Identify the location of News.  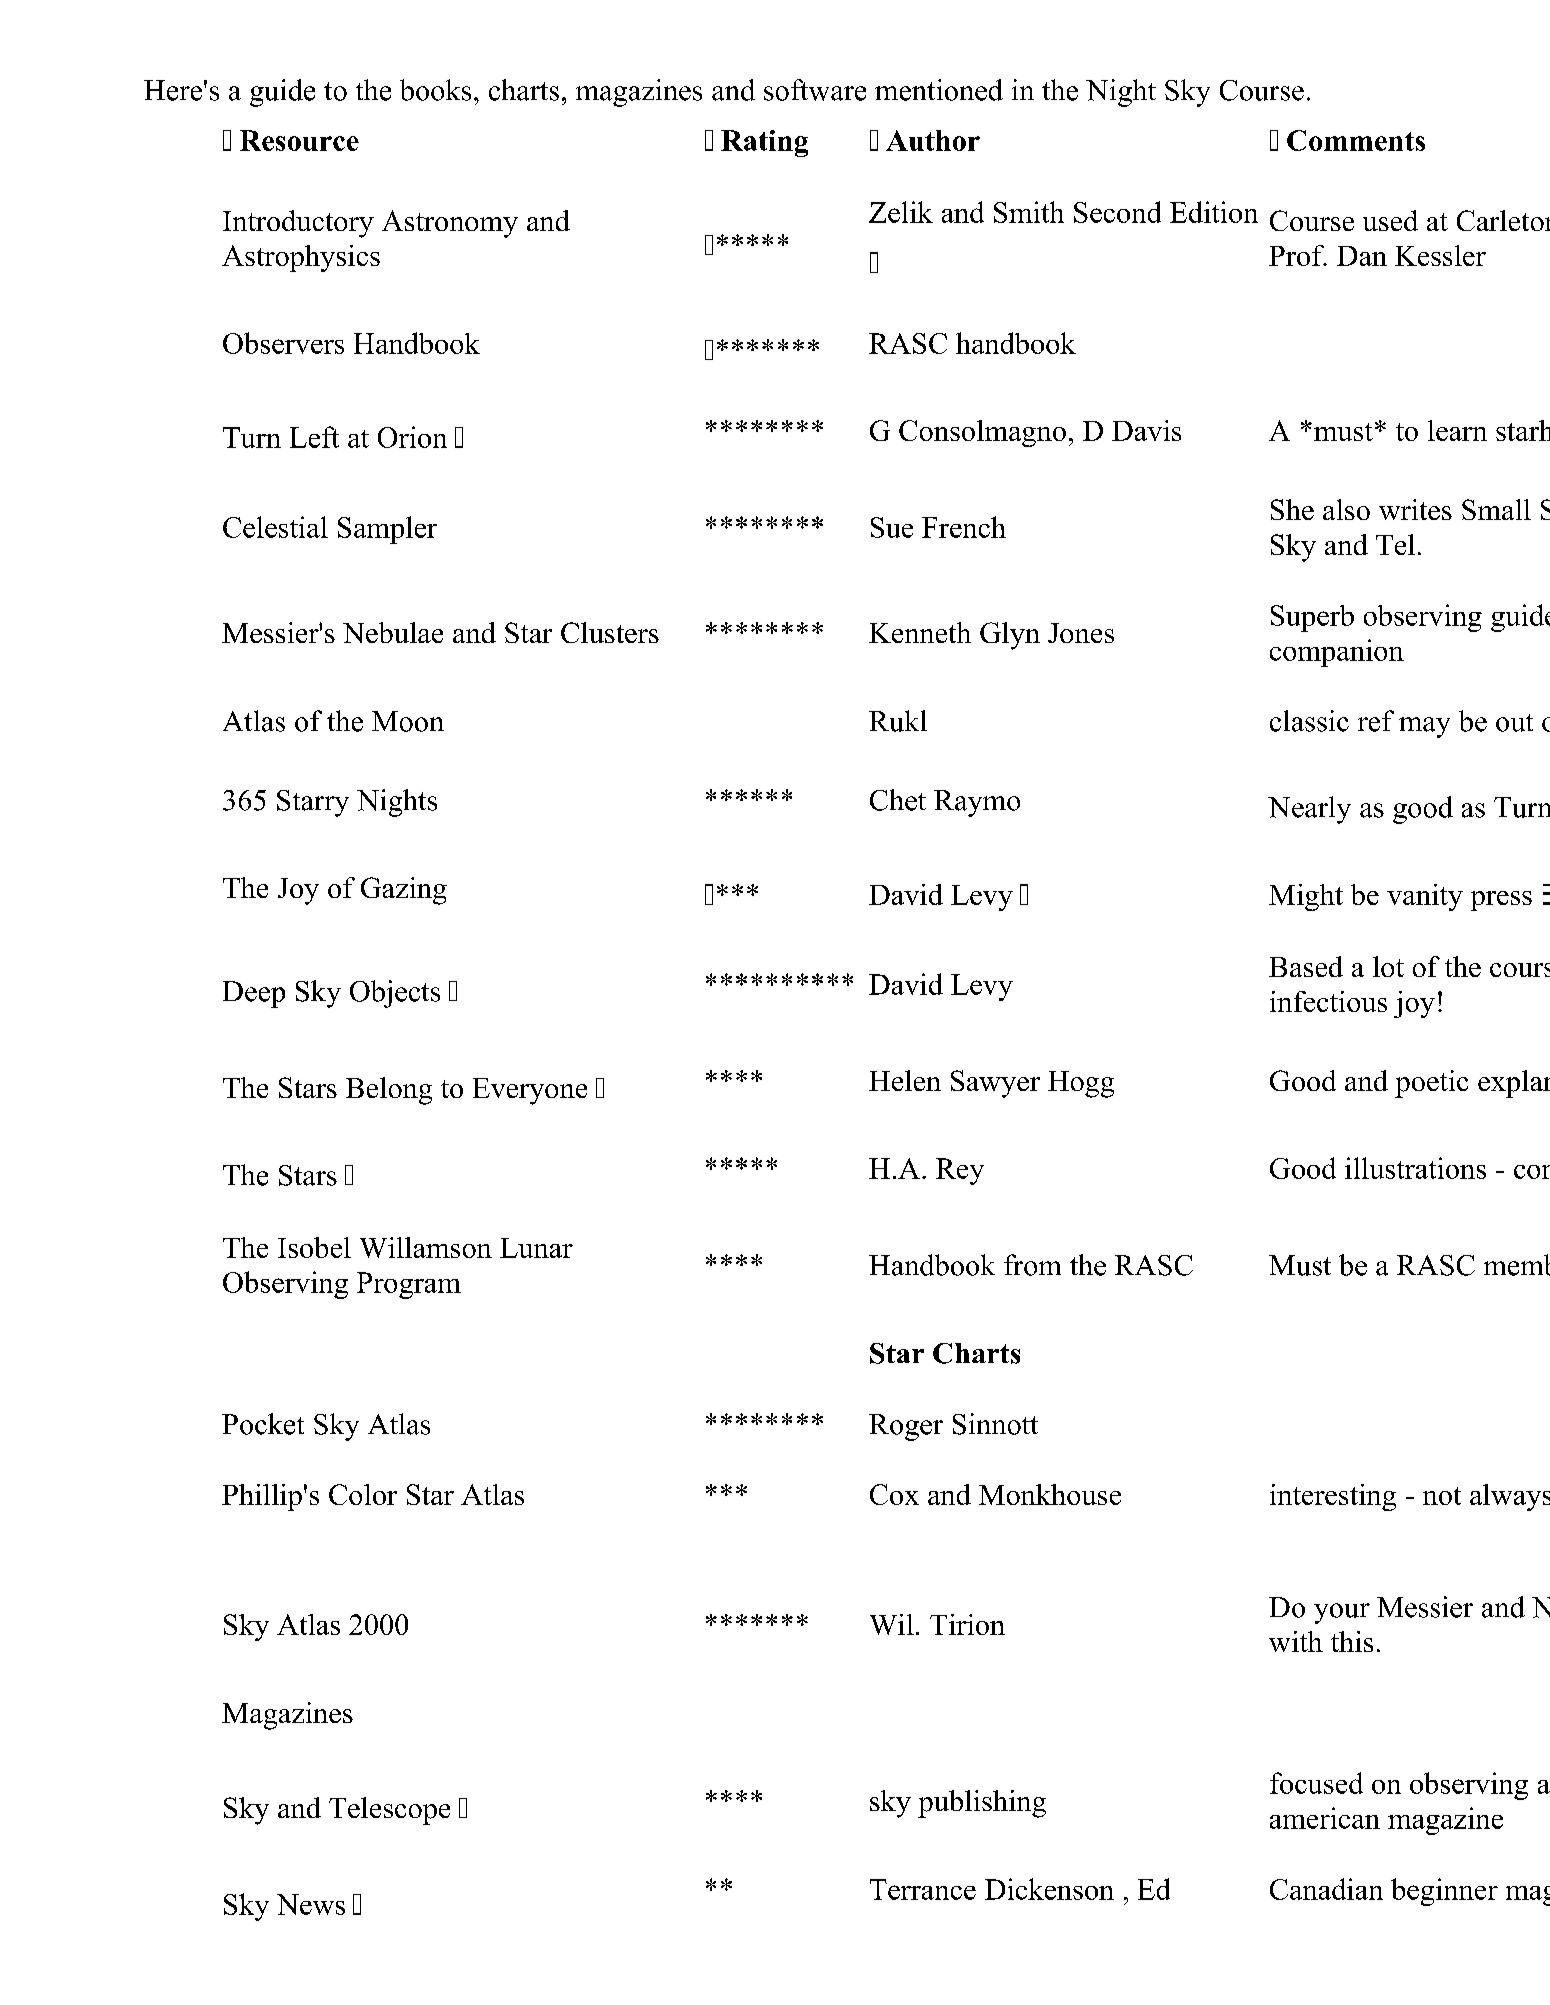
(311, 1904).
